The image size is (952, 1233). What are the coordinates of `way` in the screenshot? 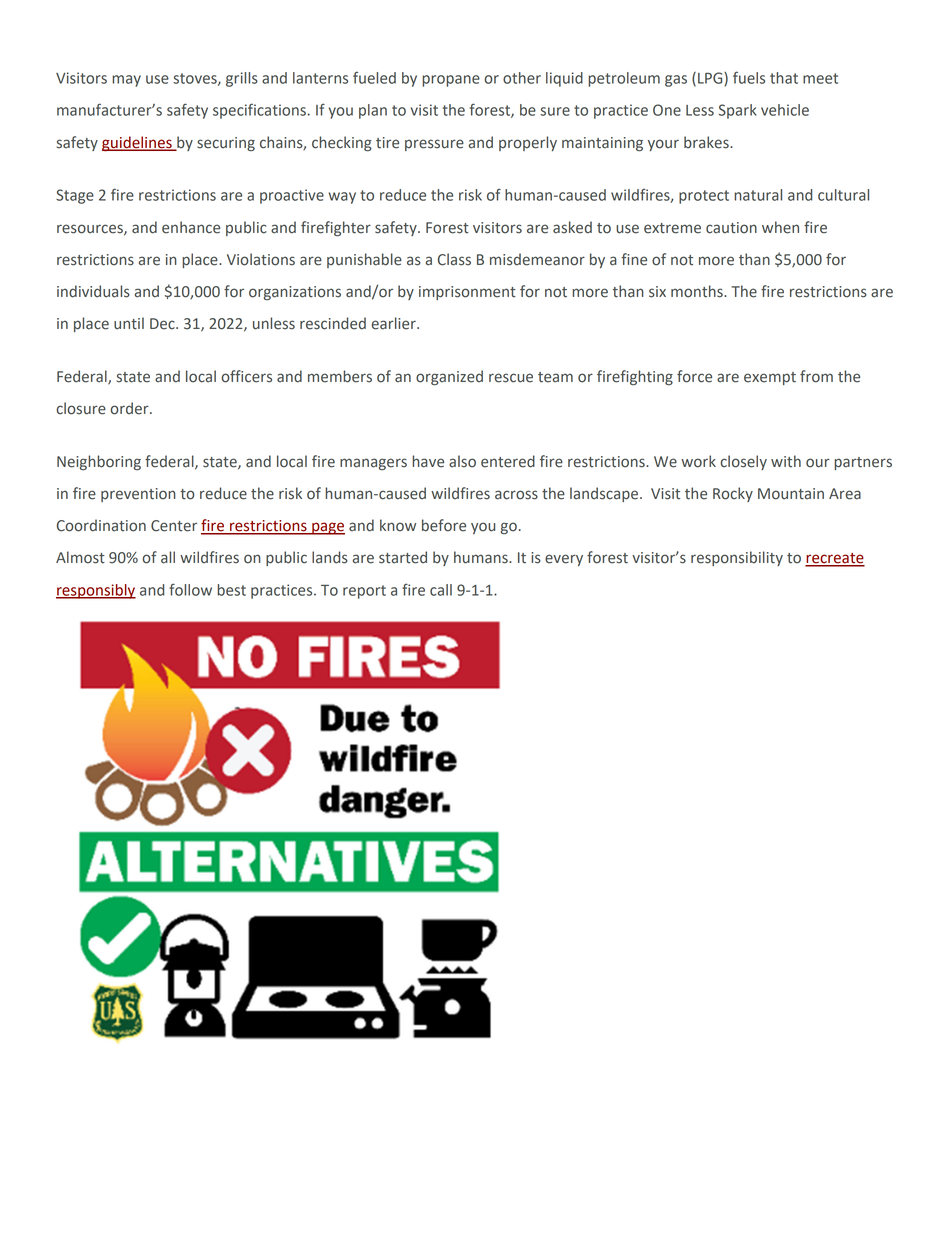 It's located at (342, 198).
